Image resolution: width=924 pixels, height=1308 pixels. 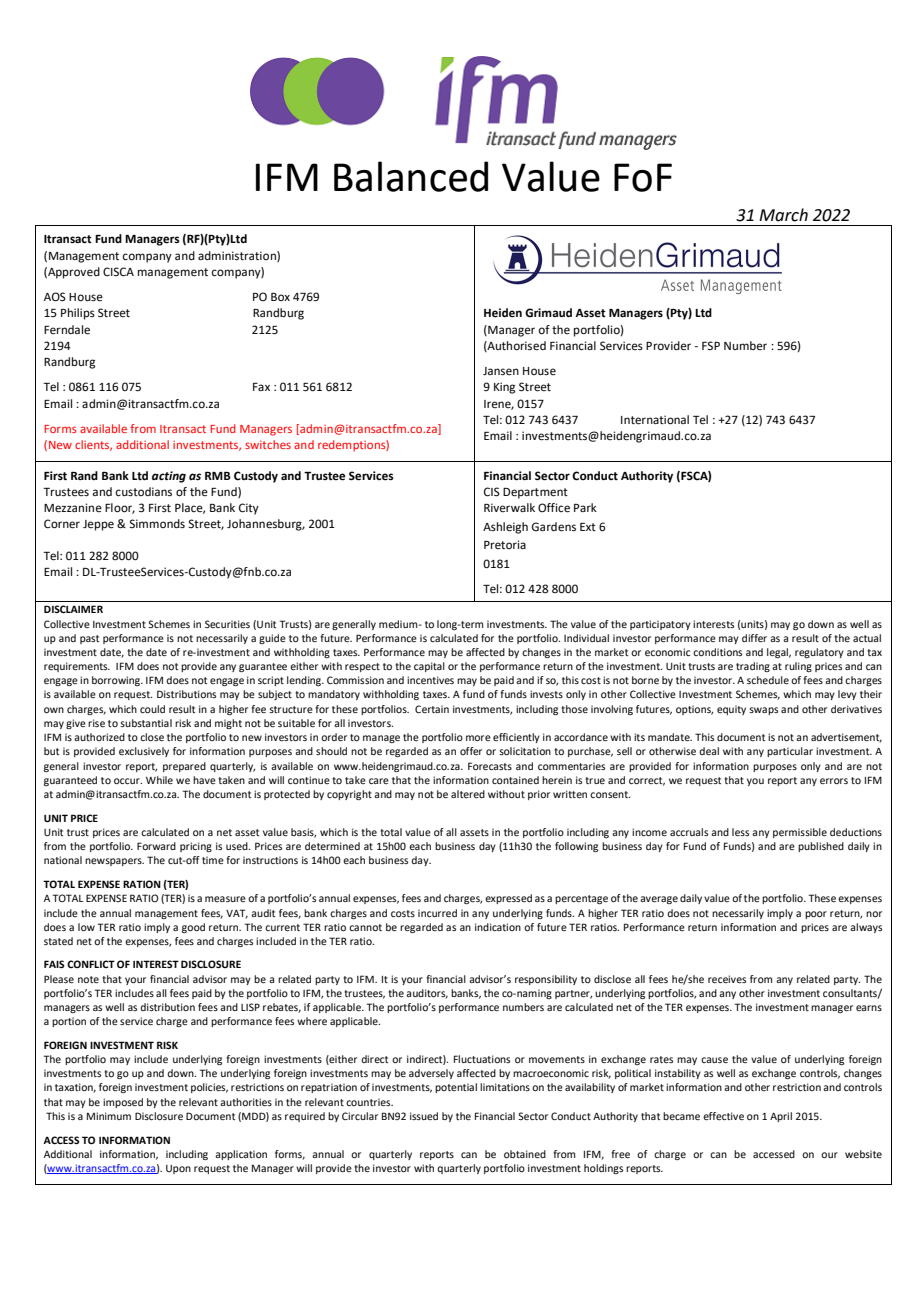 What do you see at coordinates (430, 680) in the screenshot?
I see `incentives` at bounding box center [430, 680].
